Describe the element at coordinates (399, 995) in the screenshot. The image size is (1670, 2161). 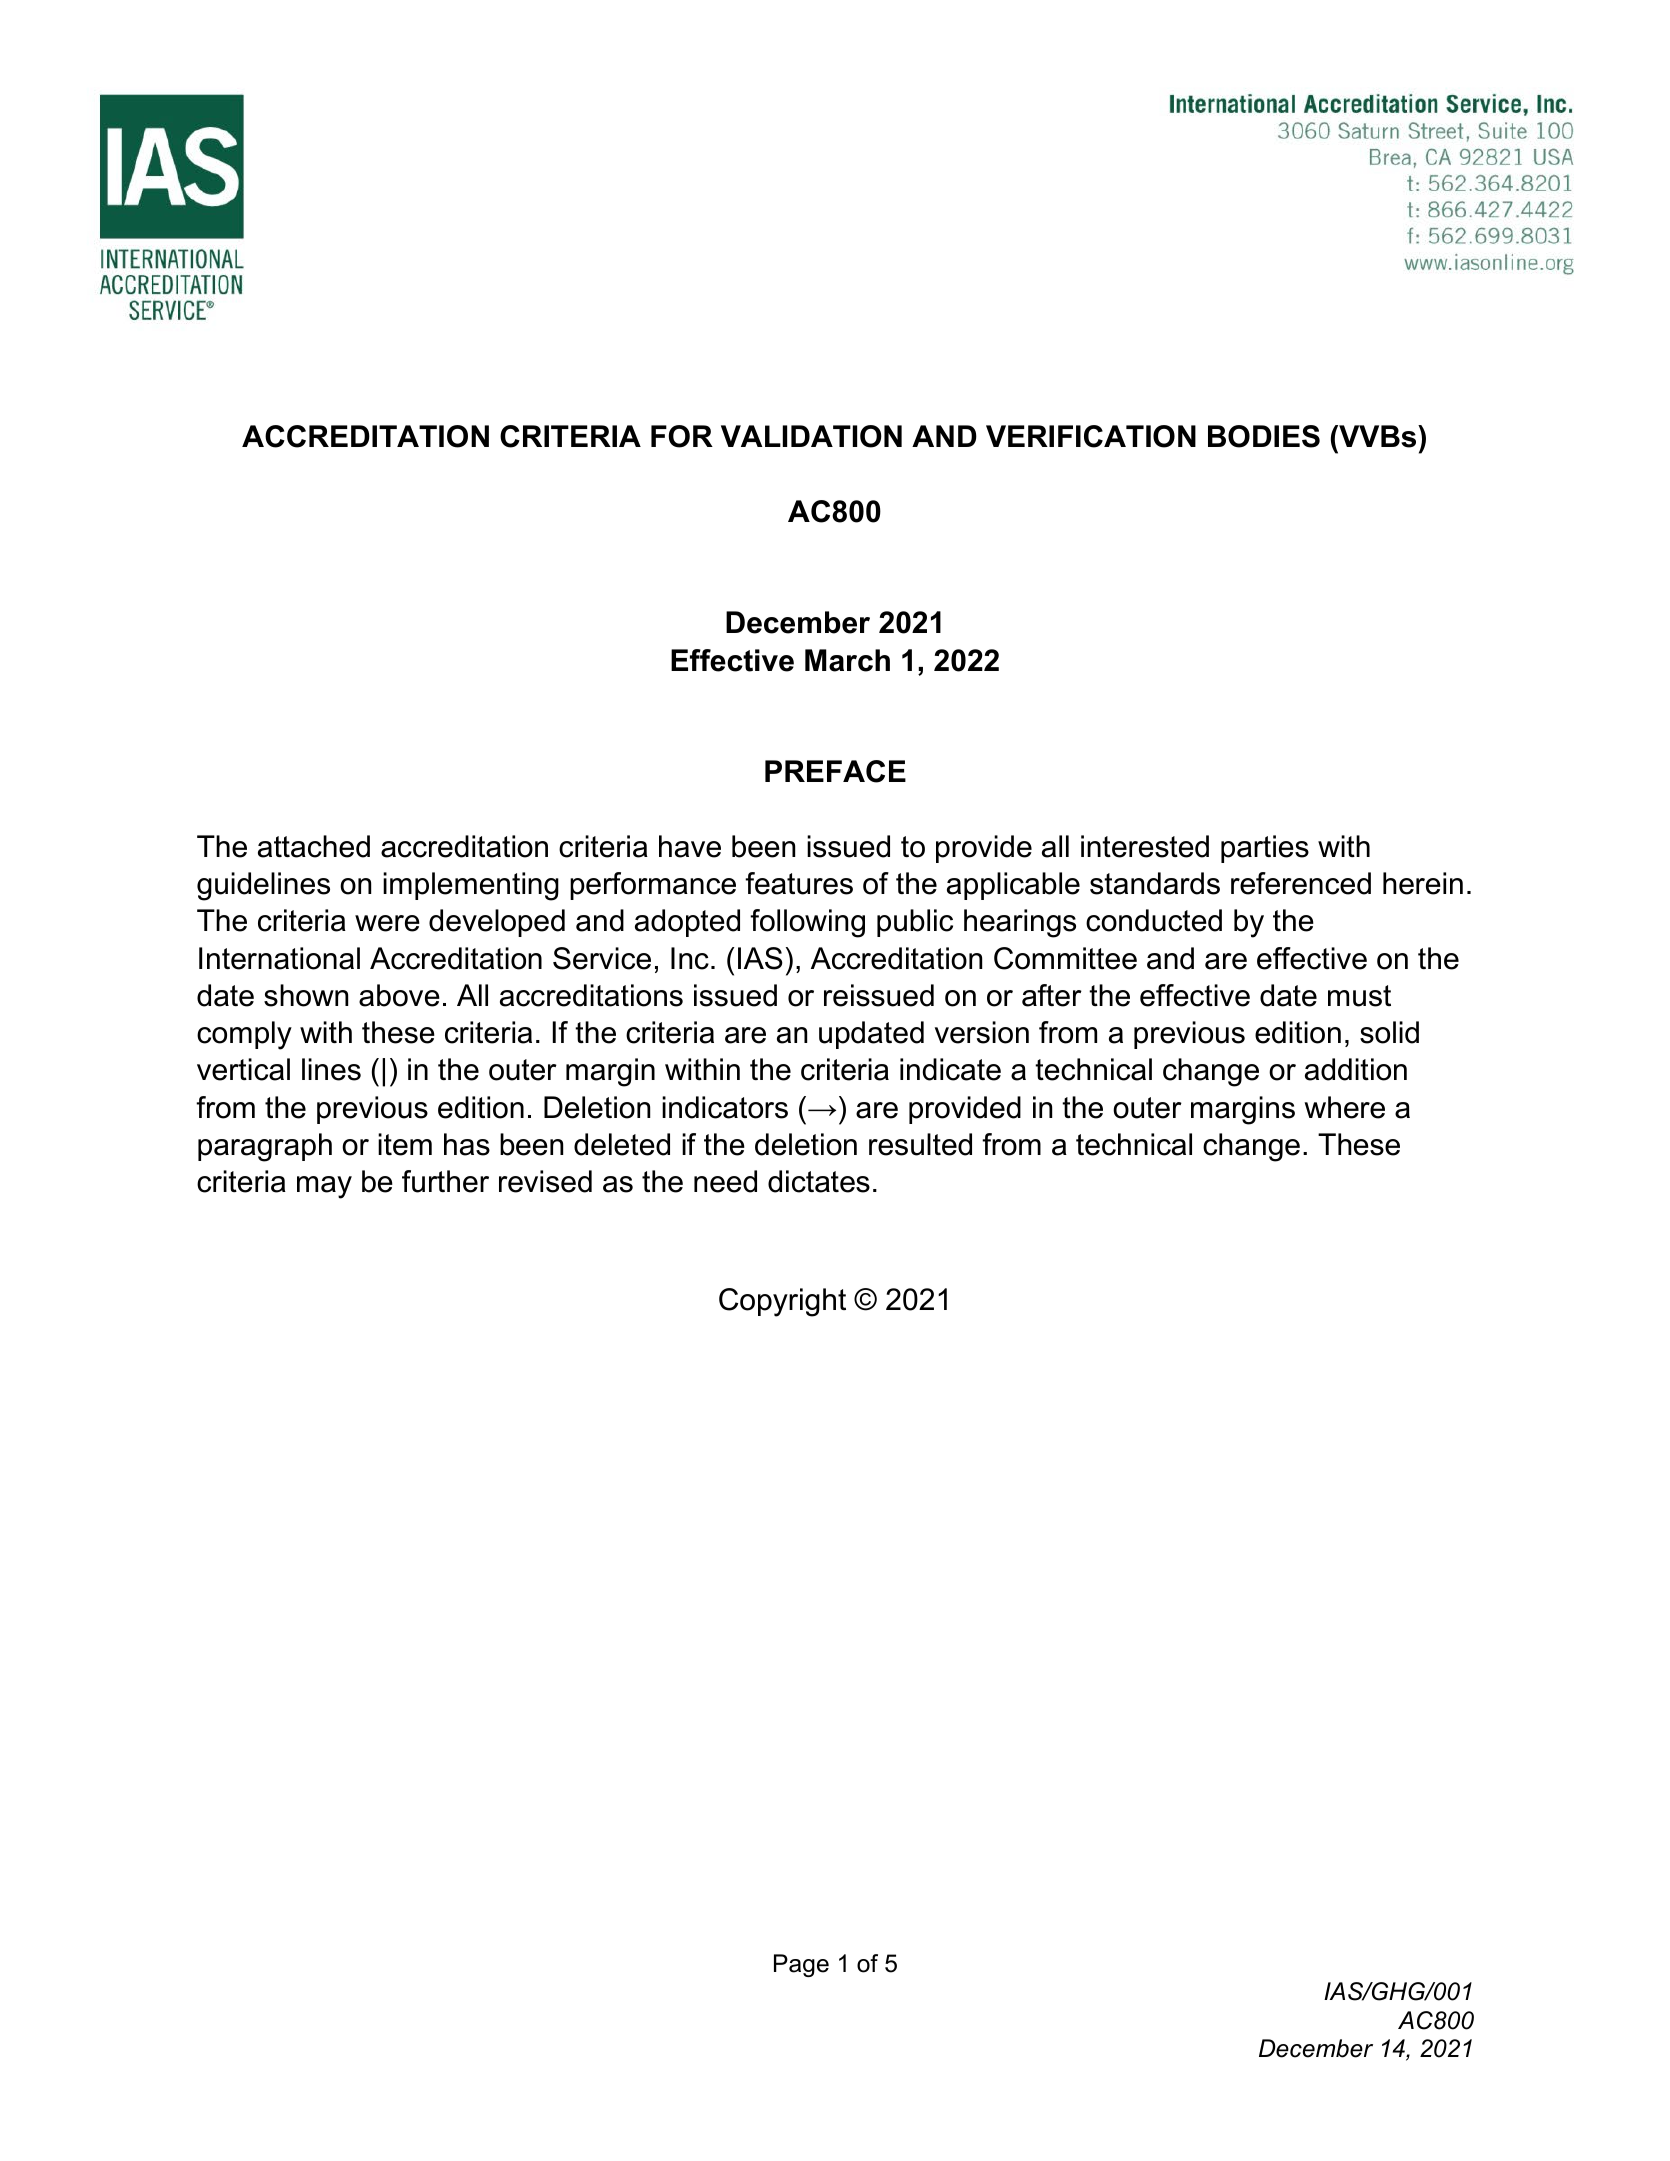
I see `above` at that location.
